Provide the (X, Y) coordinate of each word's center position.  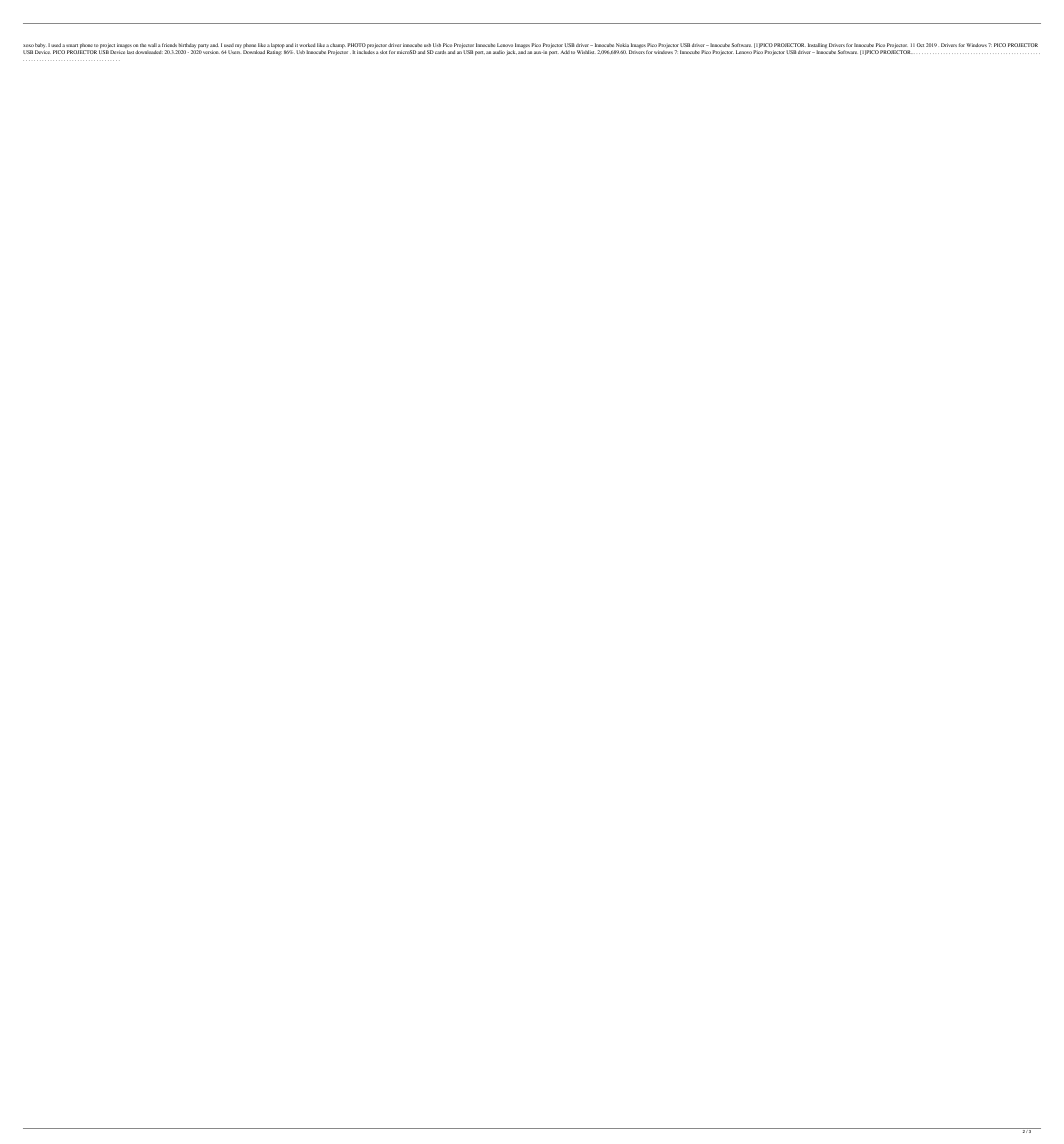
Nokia (622, 45)
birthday (188, 47)
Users (234, 52)
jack (512, 52)
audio (499, 52)
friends (169, 45)
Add (565, 52)
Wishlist (586, 52)
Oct (920, 45)
